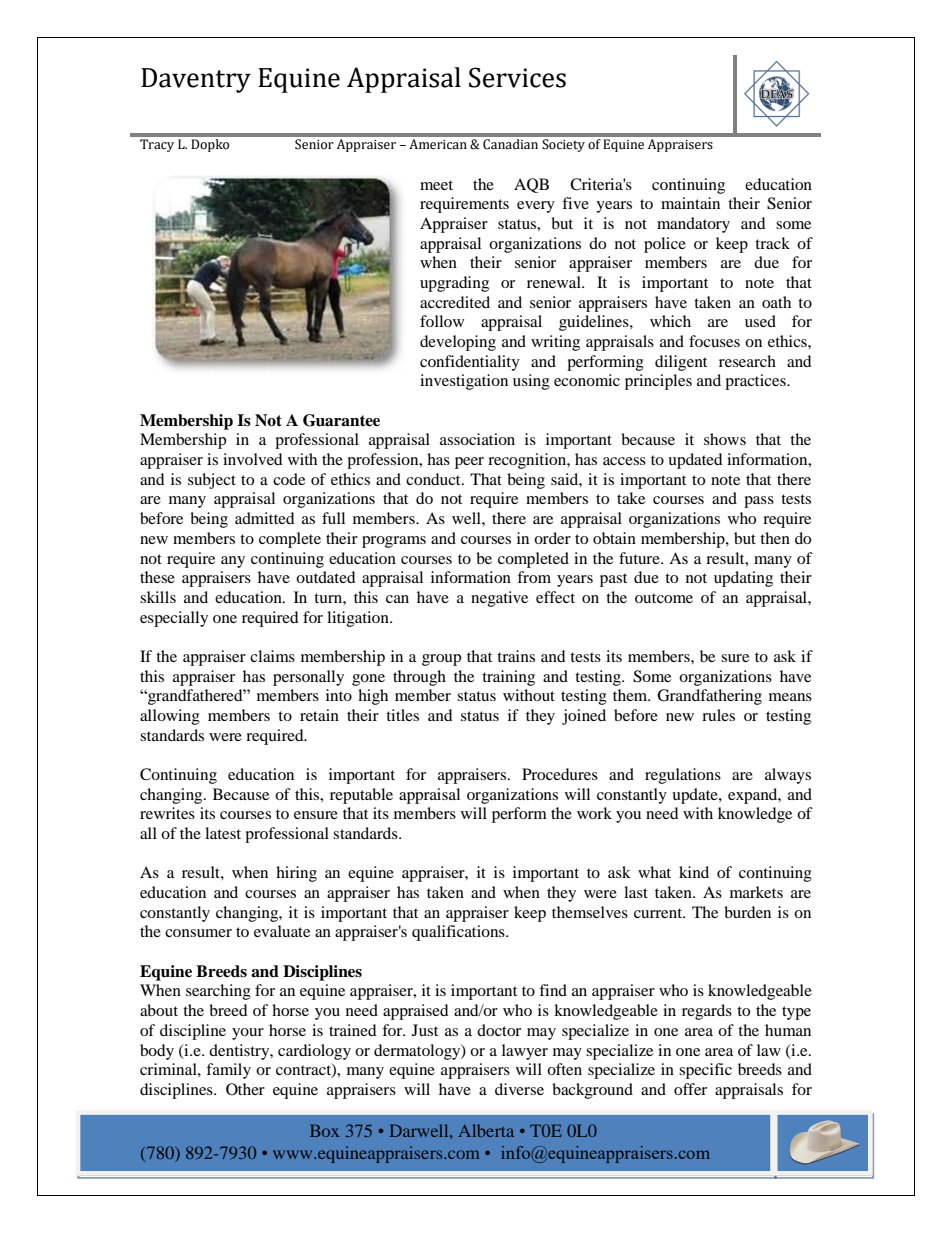  What do you see at coordinates (718, 715) in the screenshot?
I see `rules` at bounding box center [718, 715].
